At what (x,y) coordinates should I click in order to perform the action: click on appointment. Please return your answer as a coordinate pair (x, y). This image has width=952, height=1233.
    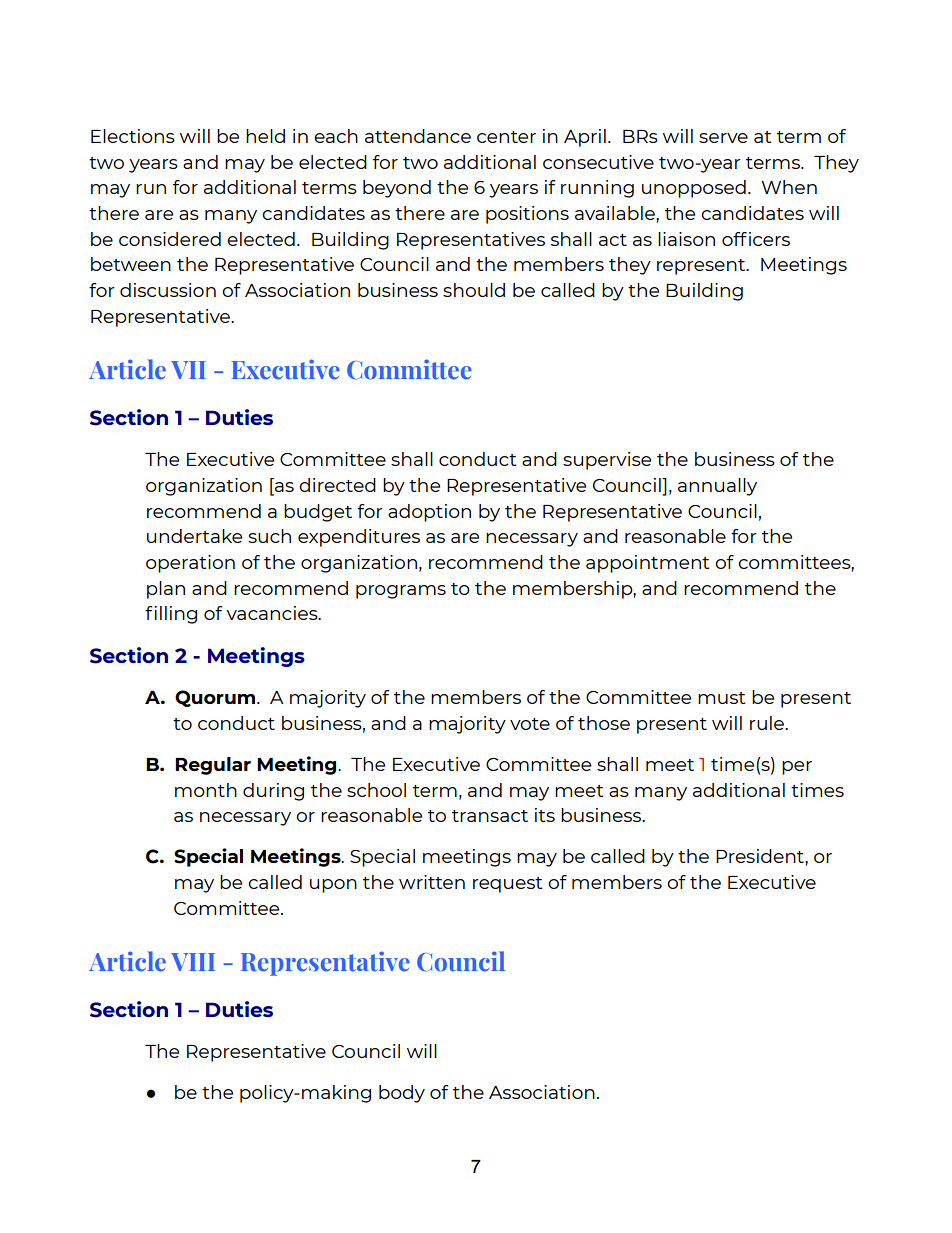
    Looking at the image, I should click on (647, 564).
